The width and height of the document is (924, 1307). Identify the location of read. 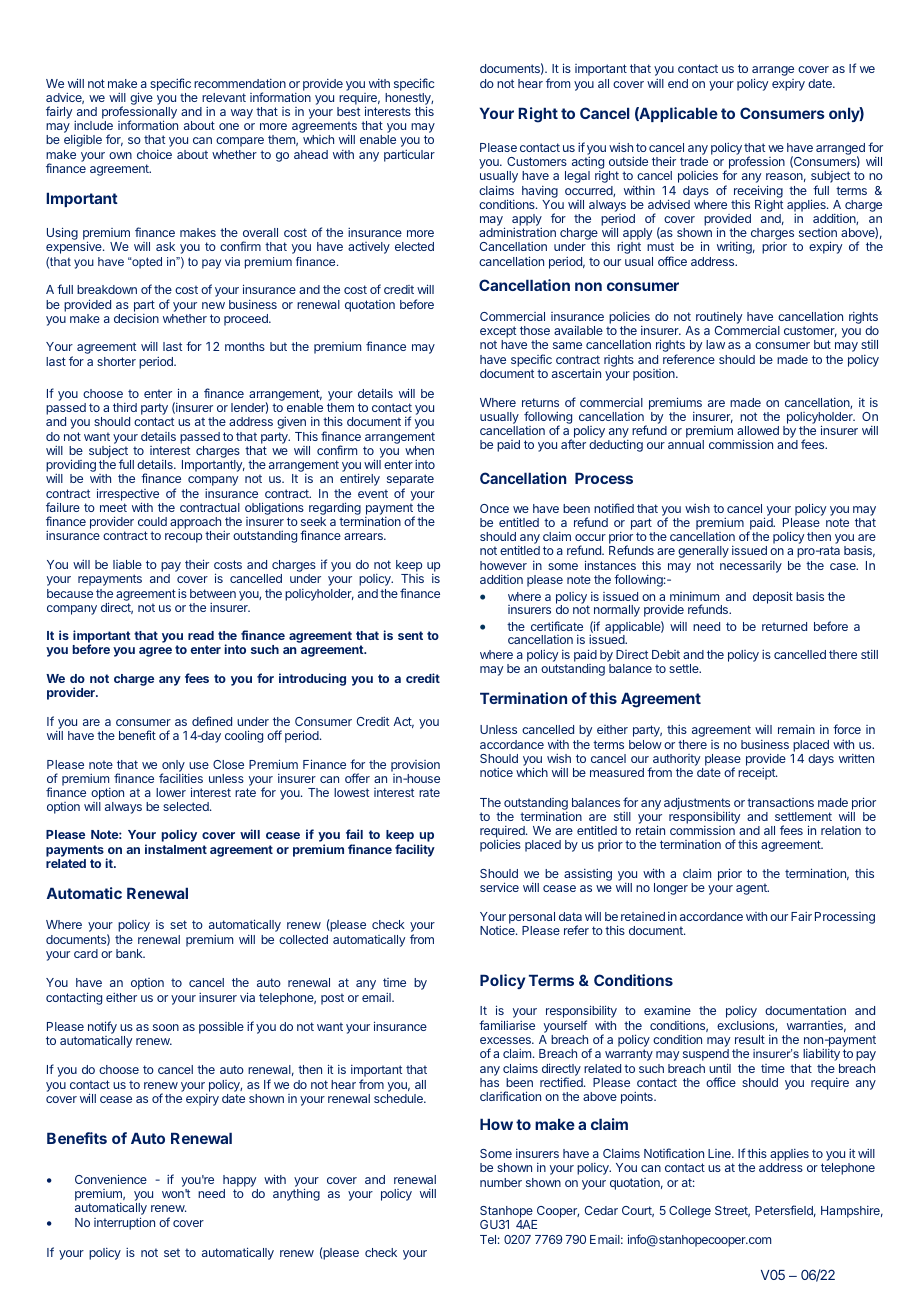
(201, 635).
